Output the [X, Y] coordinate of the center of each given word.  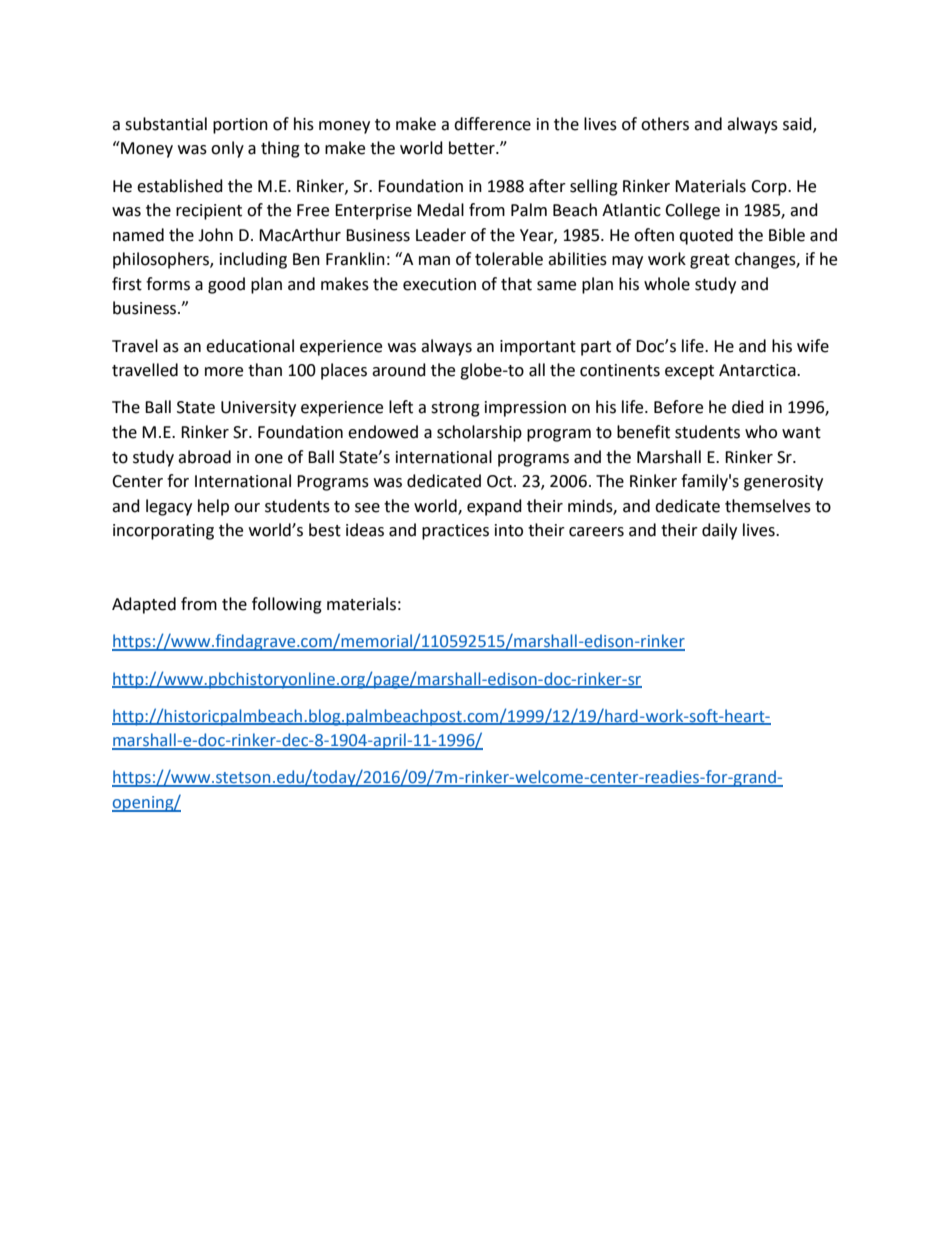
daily [719, 531]
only [227, 149]
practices [455, 532]
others [665, 124]
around [399, 370]
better [473, 148]
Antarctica [758, 370]
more [224, 372]
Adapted [144, 605]
